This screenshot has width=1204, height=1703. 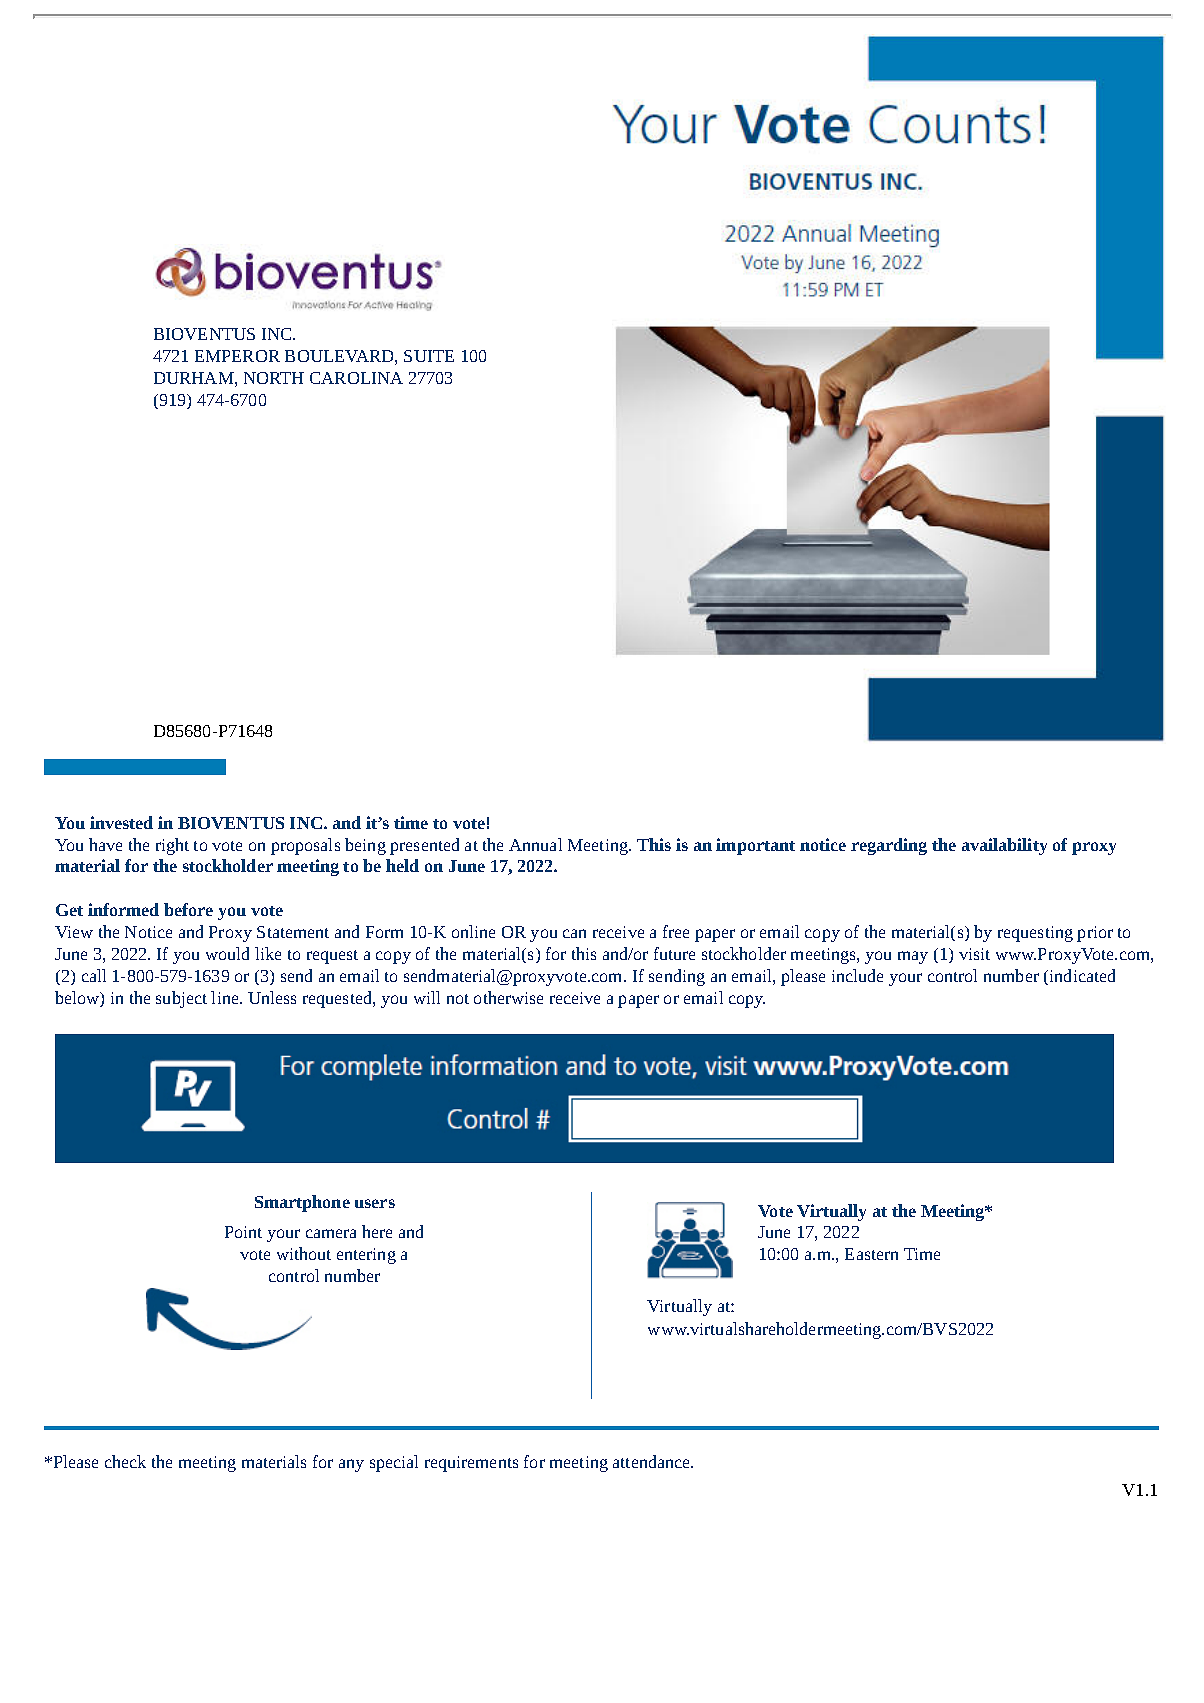 I want to click on can, so click(x=574, y=933).
